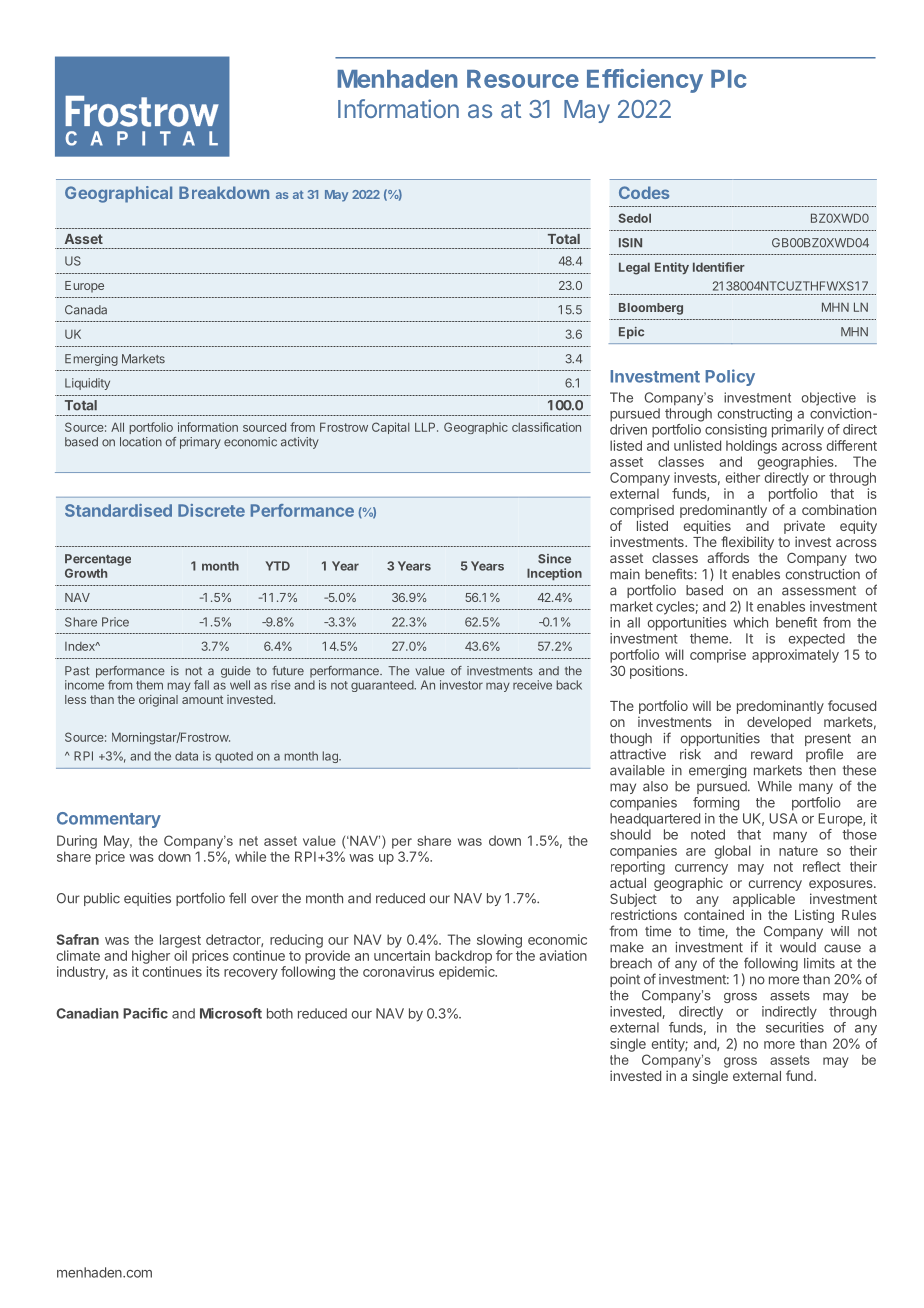  What do you see at coordinates (645, 81) in the image?
I see `Efficiency` at bounding box center [645, 81].
